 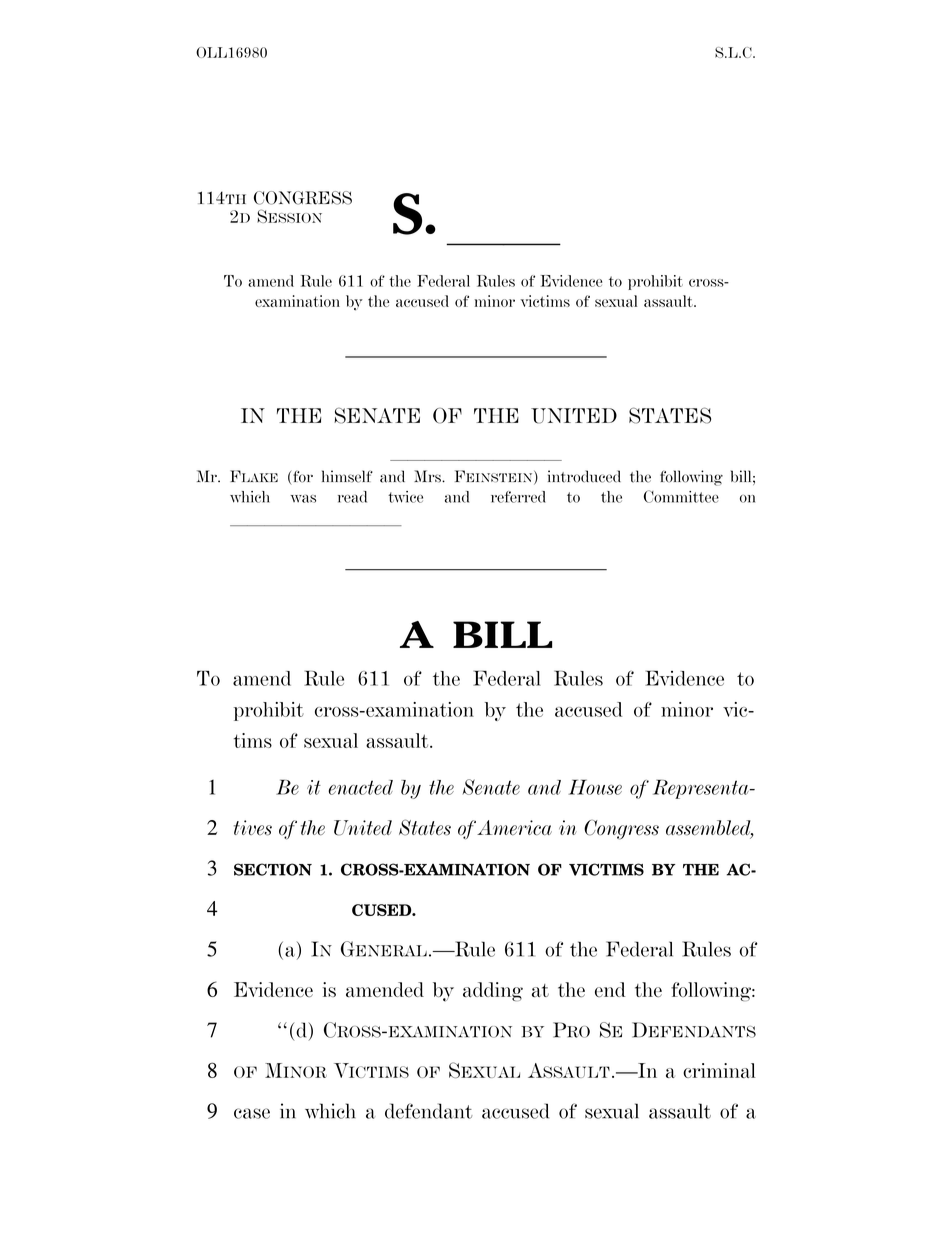 What do you see at coordinates (303, 499) in the screenshot?
I see `was` at bounding box center [303, 499].
